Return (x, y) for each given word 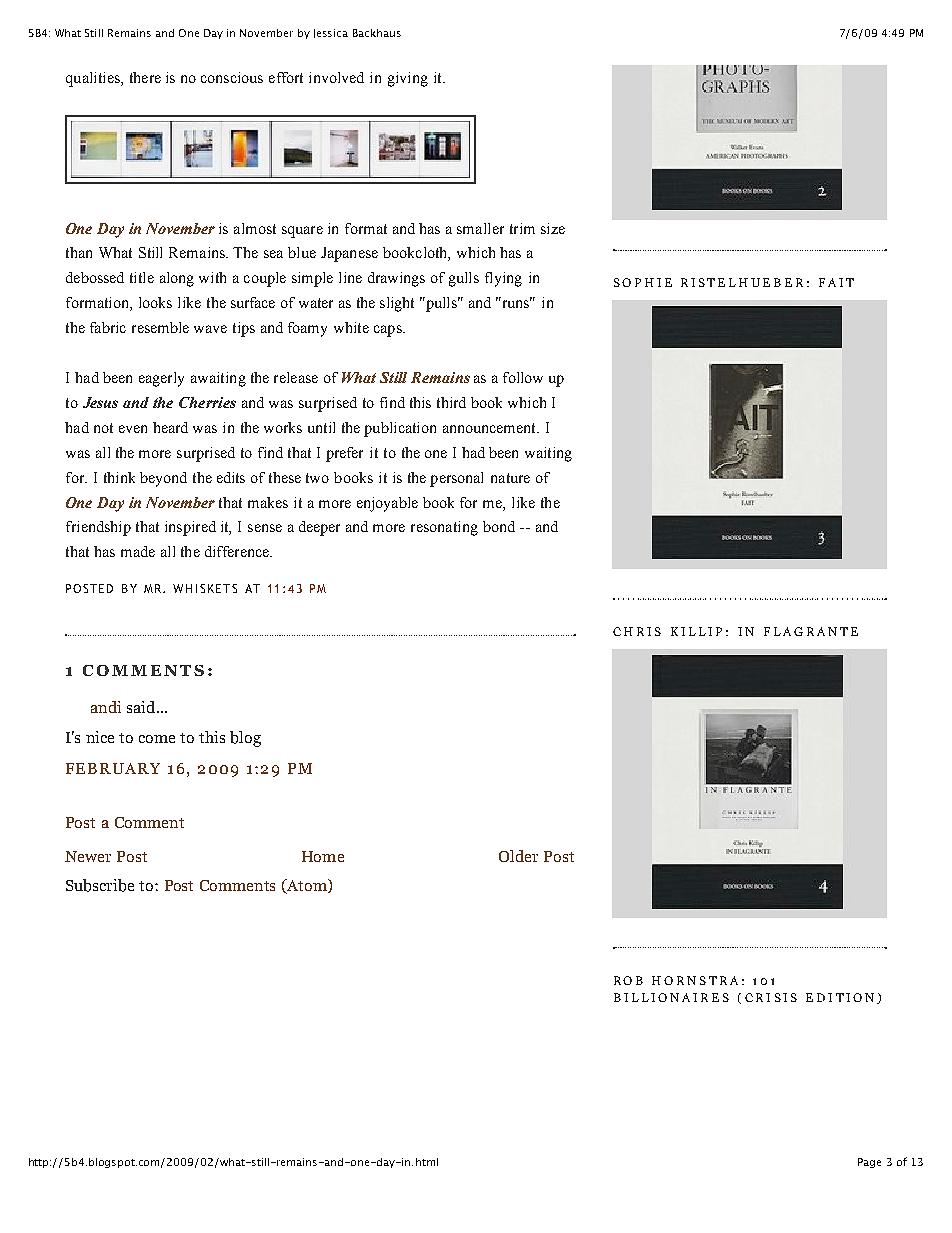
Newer (88, 856)
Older (518, 856)
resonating (444, 528)
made (138, 551)
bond (499, 526)
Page (869, 1163)
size (553, 228)
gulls (464, 279)
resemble (160, 327)
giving (408, 79)
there (145, 77)
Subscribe (100, 885)
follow (523, 377)
